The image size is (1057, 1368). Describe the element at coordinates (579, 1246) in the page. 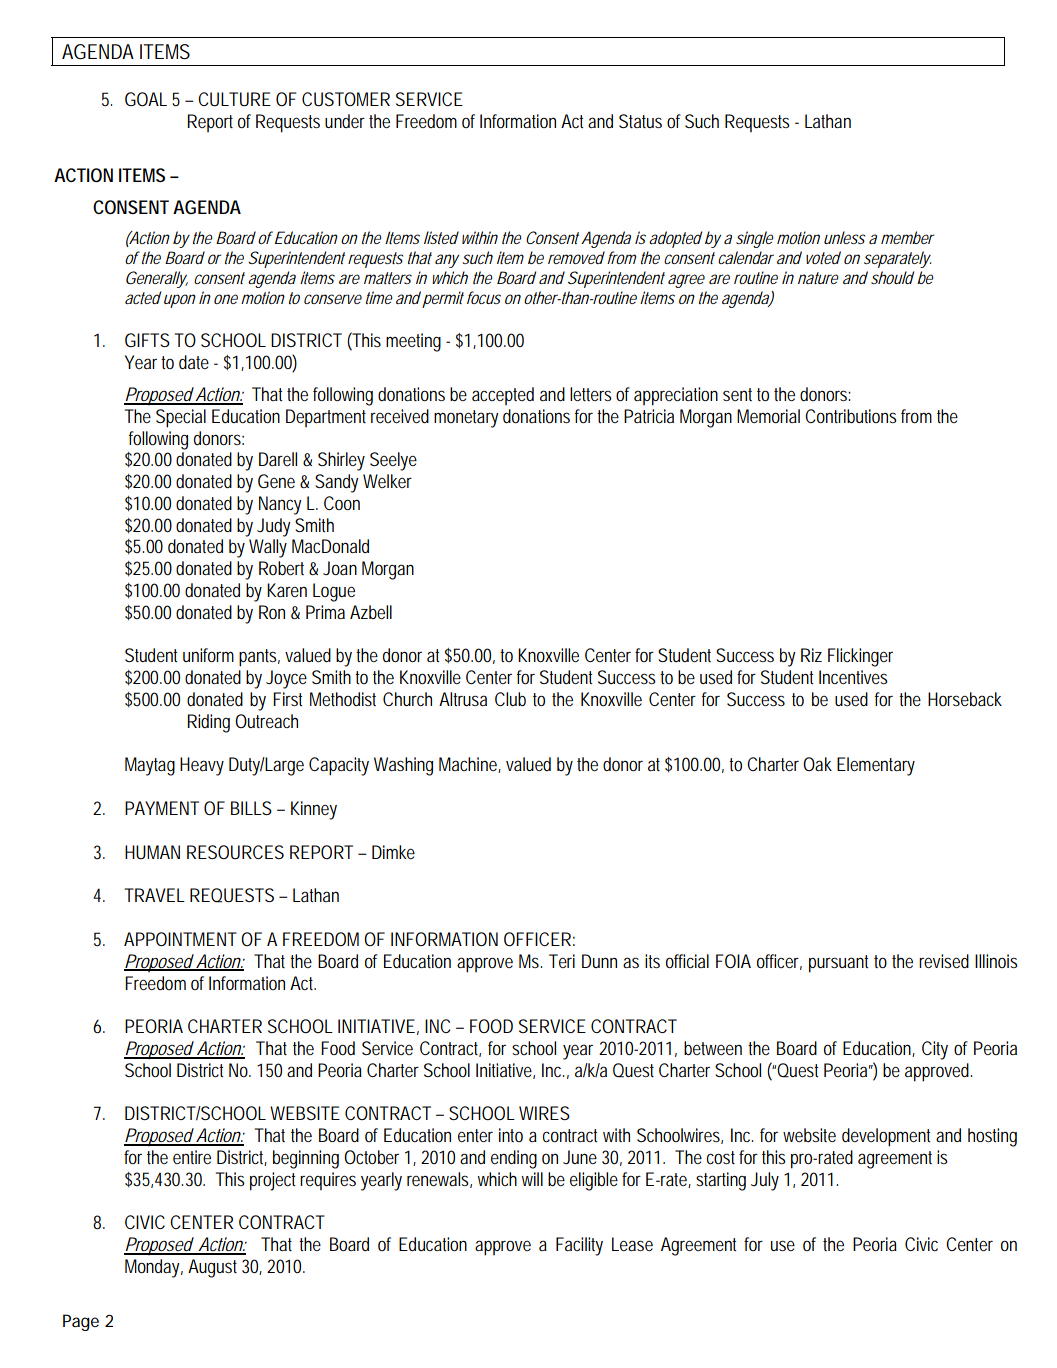

I see `Facility` at that location.
